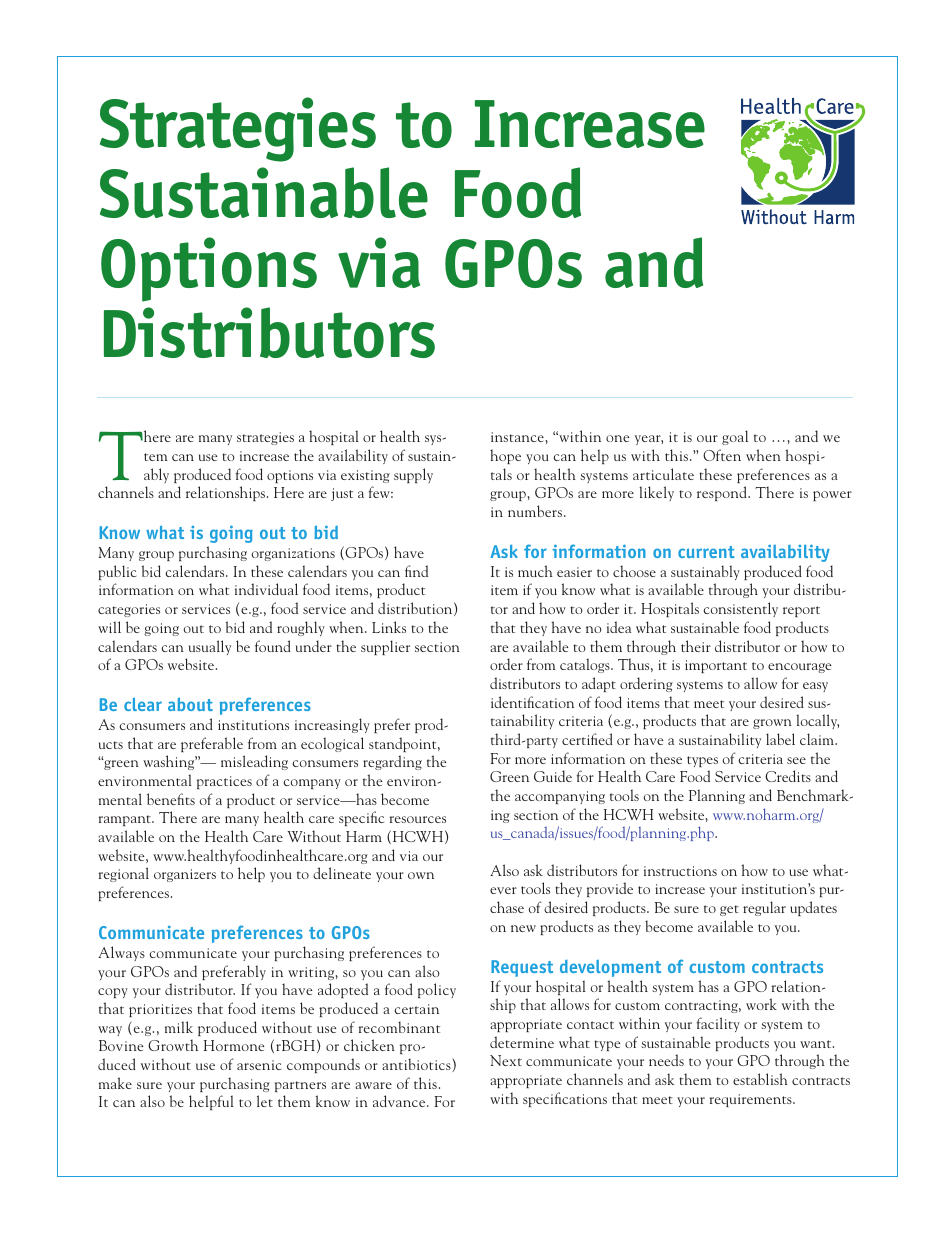  I want to click on Next, so click(506, 1060).
